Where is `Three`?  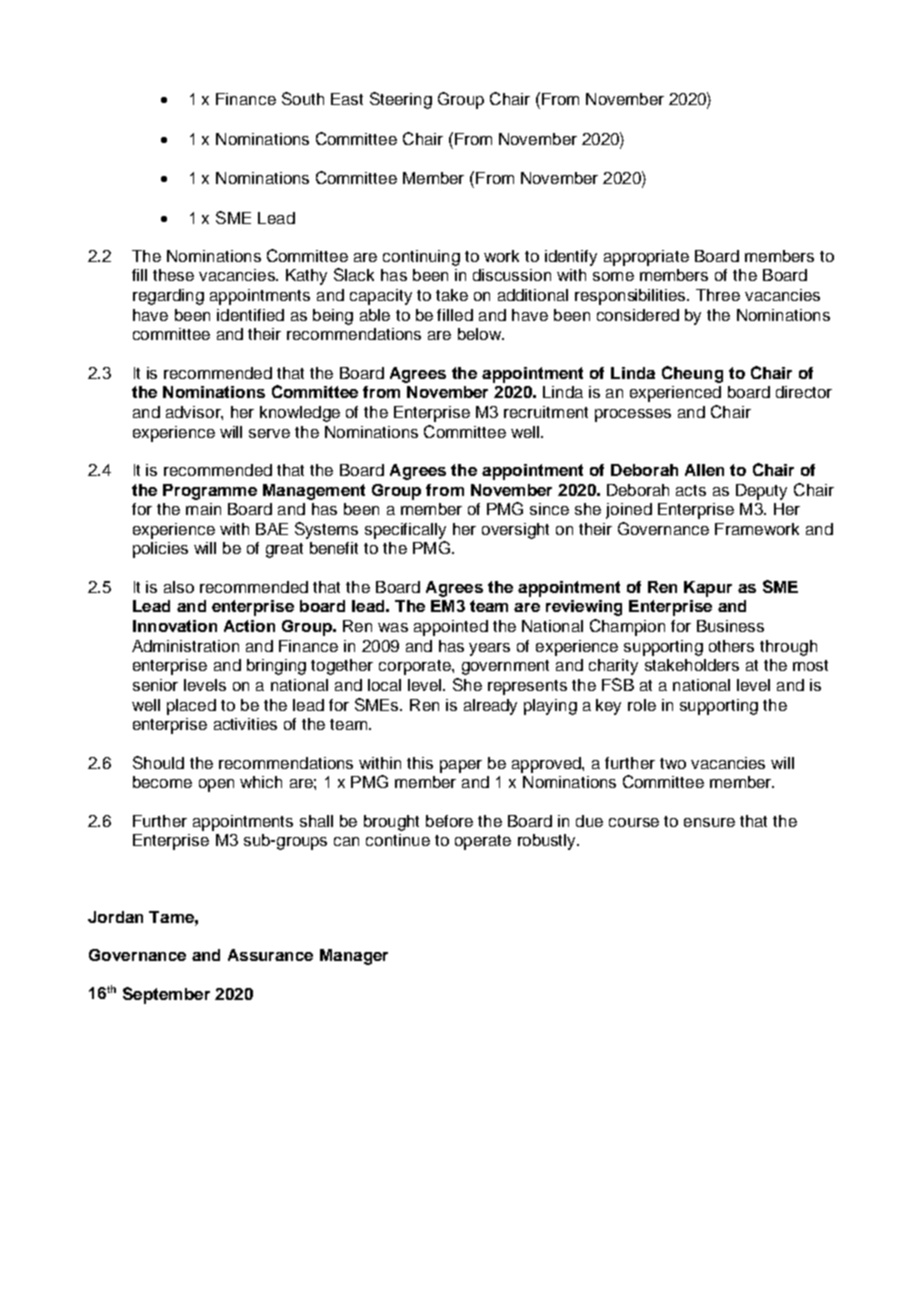 Three is located at coordinates (718, 295).
